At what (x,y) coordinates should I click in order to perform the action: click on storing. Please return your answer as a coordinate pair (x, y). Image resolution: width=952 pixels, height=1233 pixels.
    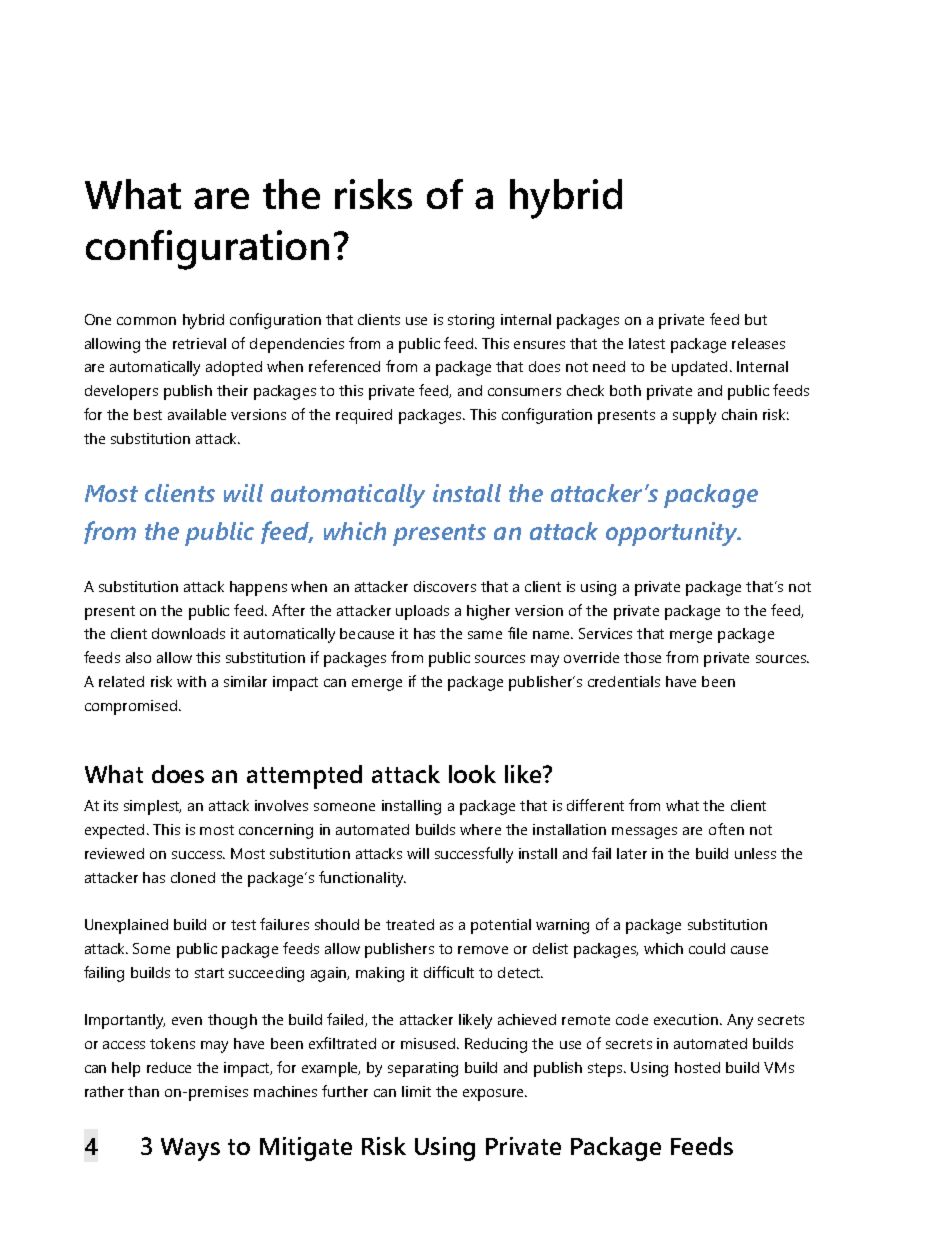
    Looking at the image, I should click on (471, 321).
